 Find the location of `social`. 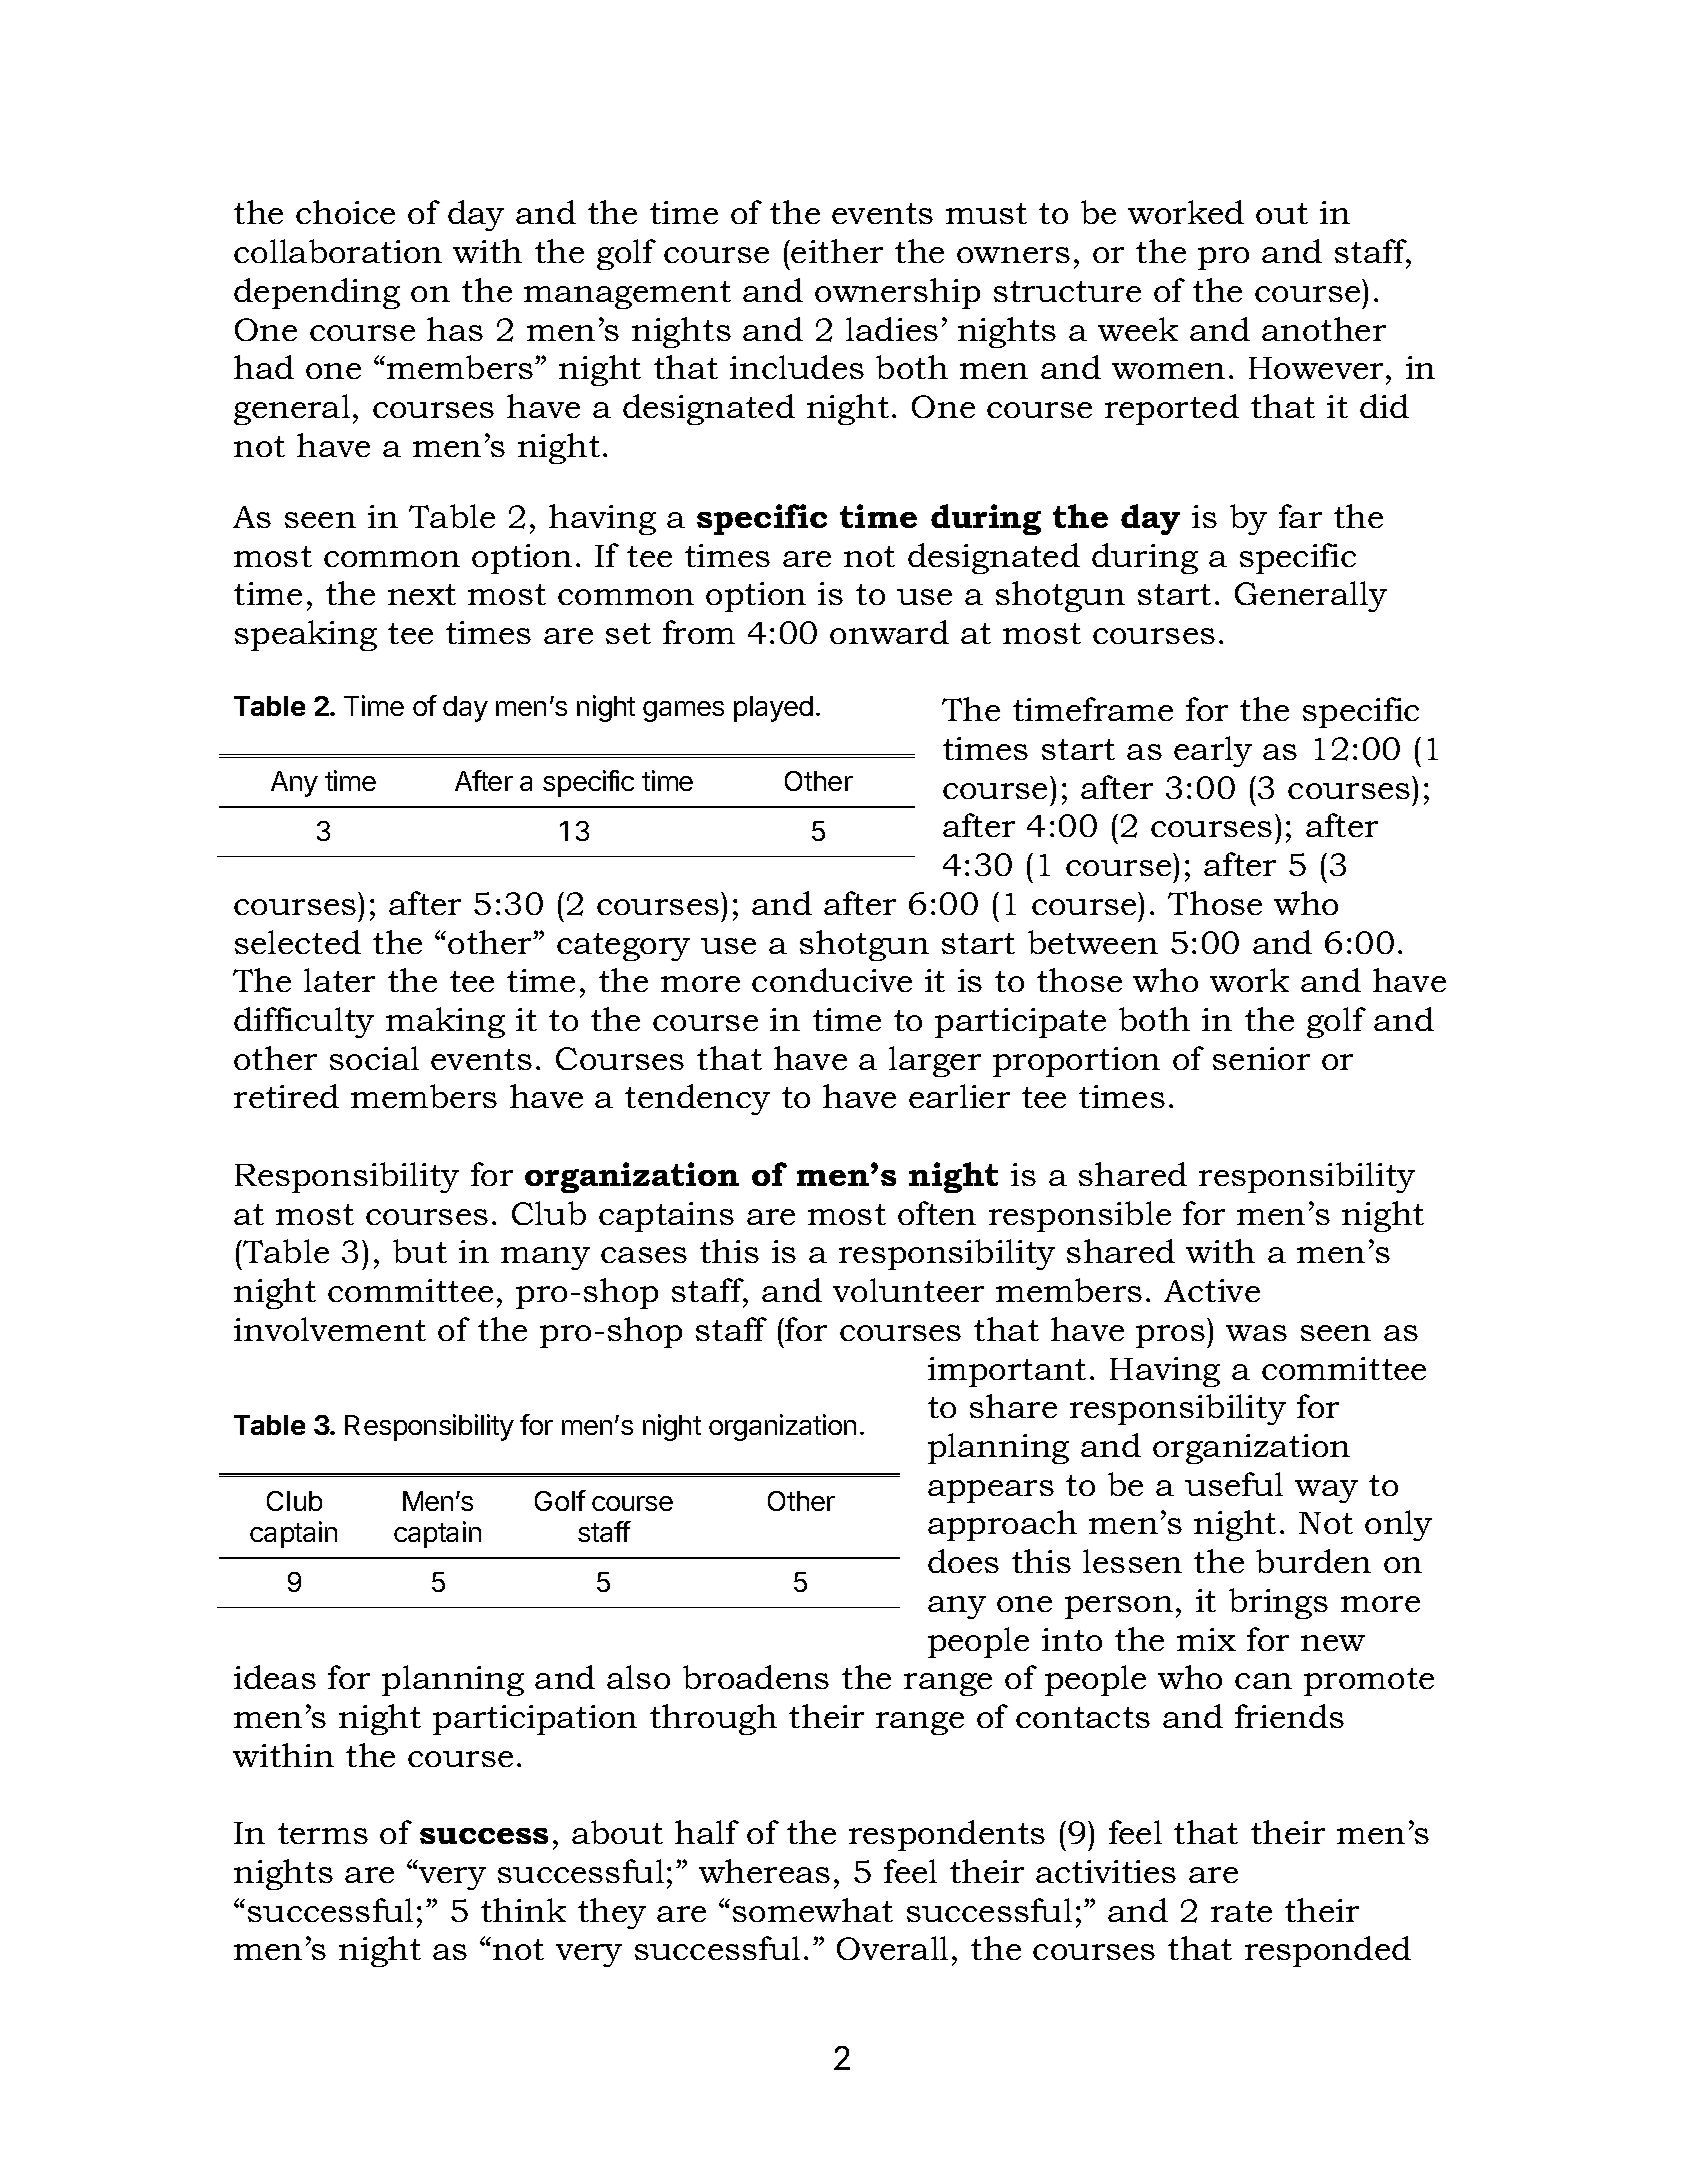

social is located at coordinates (374, 1058).
